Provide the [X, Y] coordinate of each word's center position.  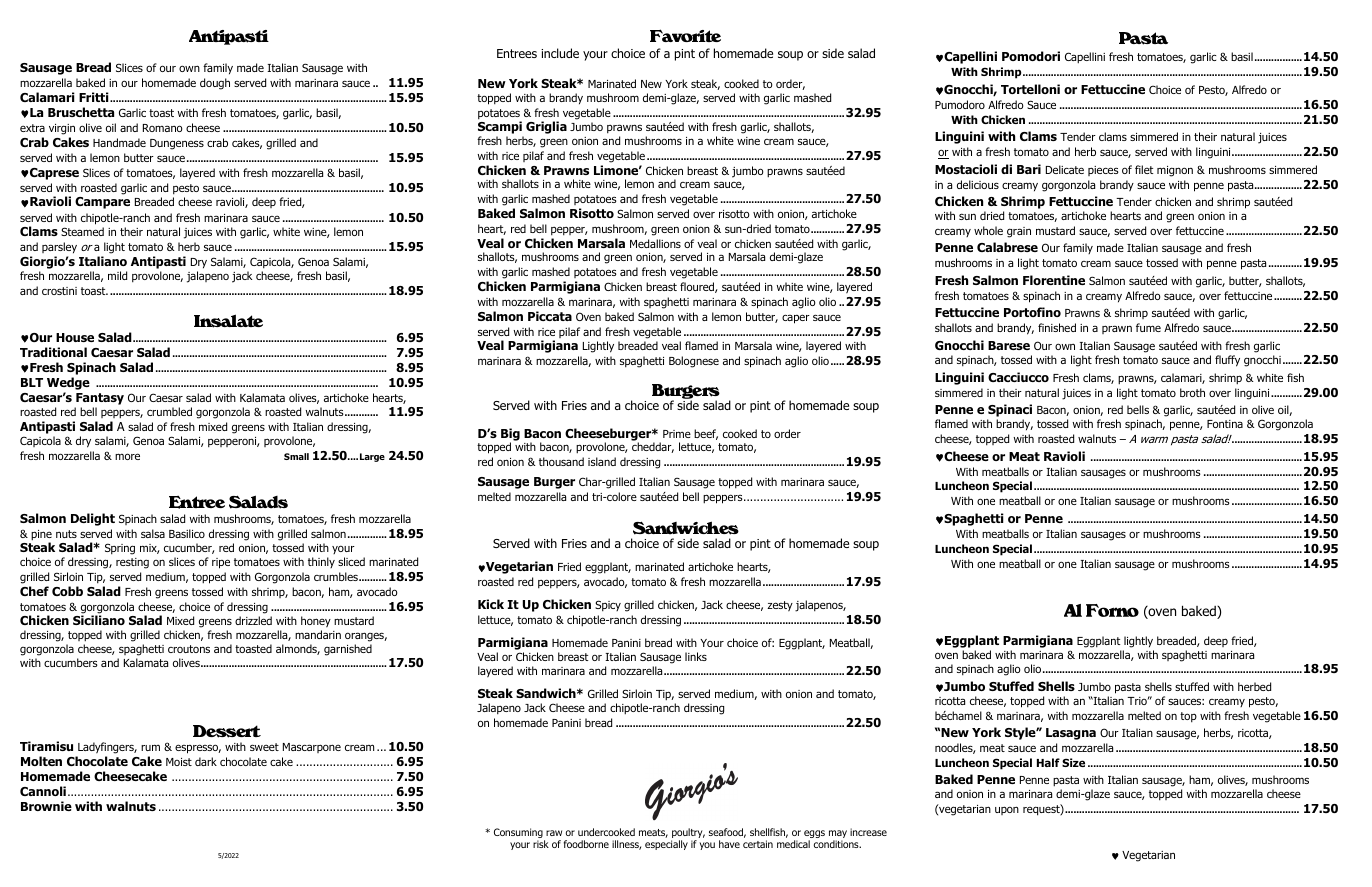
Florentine [1054, 280]
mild [117, 275]
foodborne [586, 844]
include [560, 53]
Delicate [1065, 169]
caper [796, 319]
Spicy [608, 605]
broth [1192, 392]
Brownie [46, 806]
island [602, 461]
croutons [189, 649]
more [127, 456]
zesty [780, 606]
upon [1007, 810]
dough [215, 84]
